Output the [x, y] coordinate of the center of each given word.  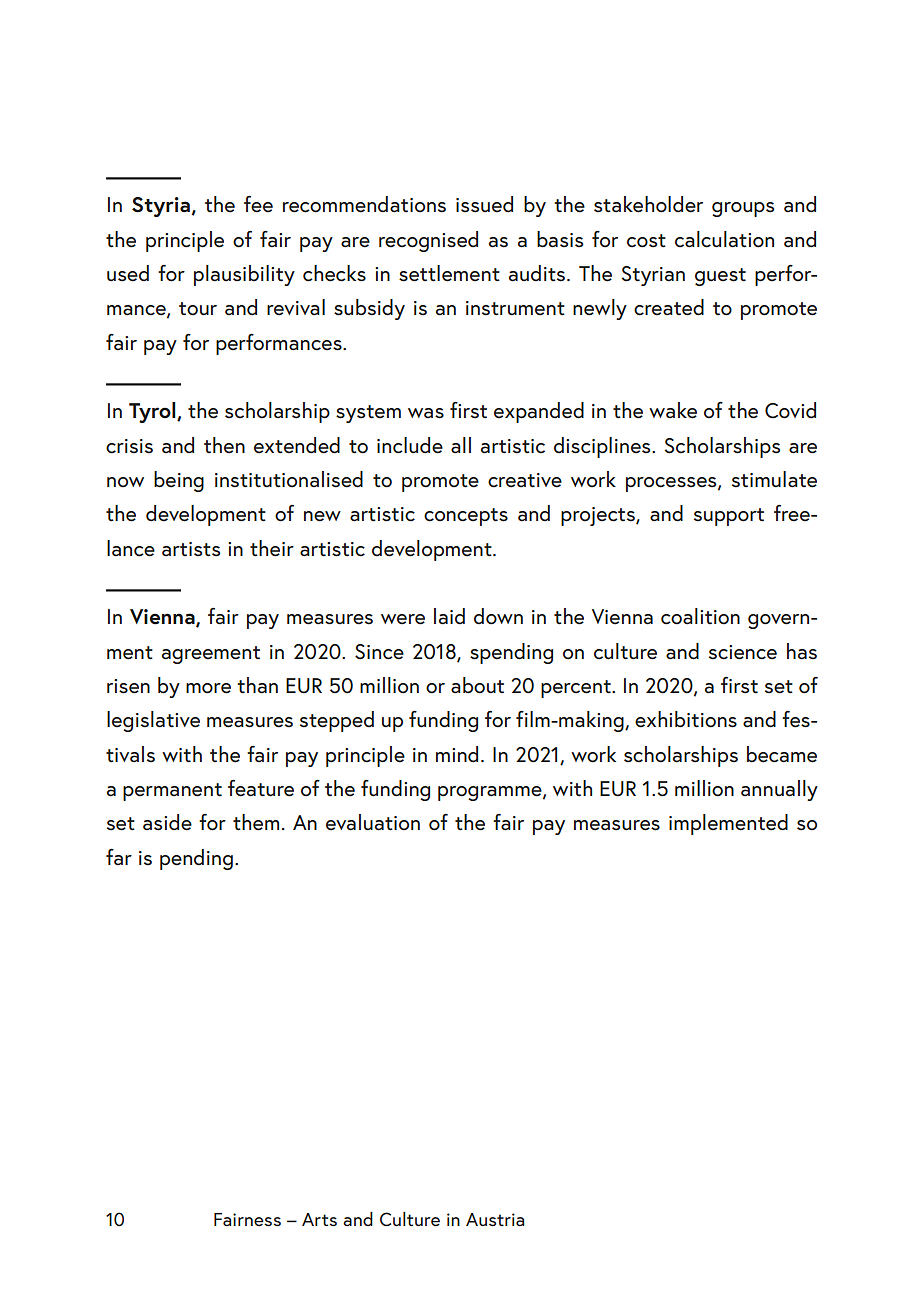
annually [779, 790]
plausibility [244, 275]
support [729, 517]
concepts [466, 517]
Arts [319, 1219]
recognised [428, 241]
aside [167, 822]
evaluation [373, 822]
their [272, 548]
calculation [724, 239]
